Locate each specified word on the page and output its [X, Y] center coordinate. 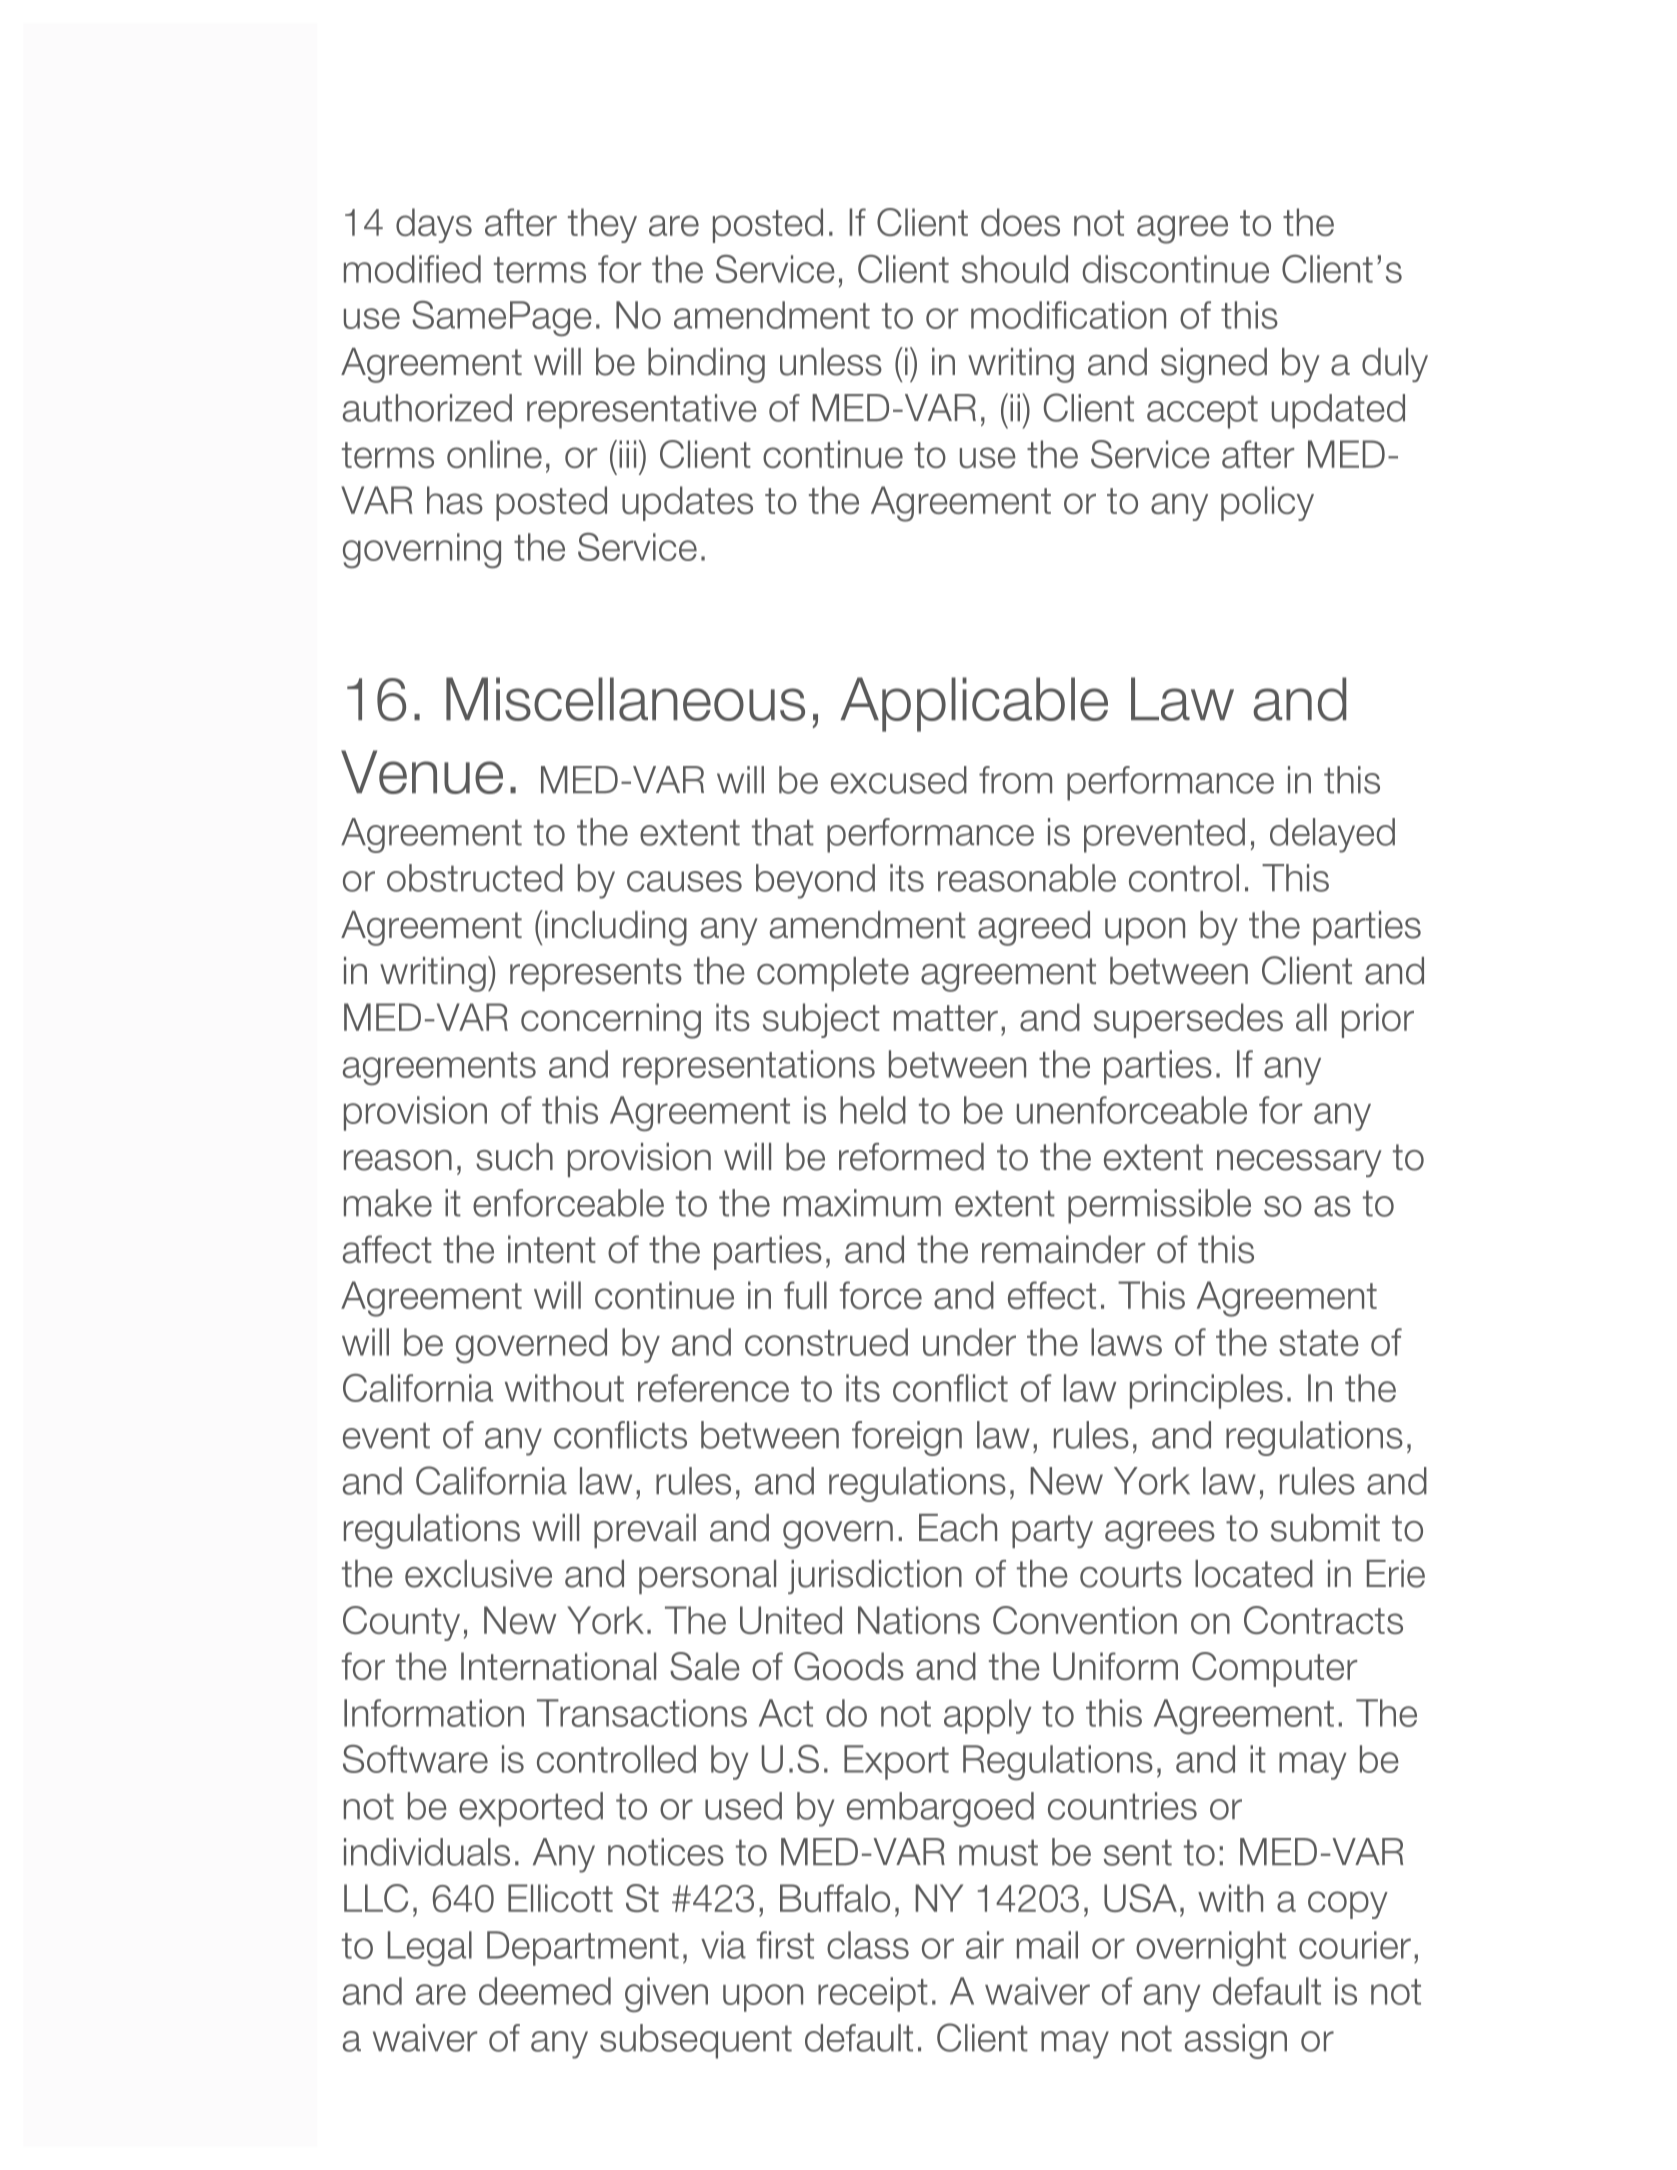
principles [1206, 1391]
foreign [907, 1438]
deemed [545, 1991]
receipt [873, 1994]
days [434, 225]
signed [1214, 365]
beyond [815, 881]
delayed [1332, 835]
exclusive [478, 1574]
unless [831, 362]
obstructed [475, 878]
